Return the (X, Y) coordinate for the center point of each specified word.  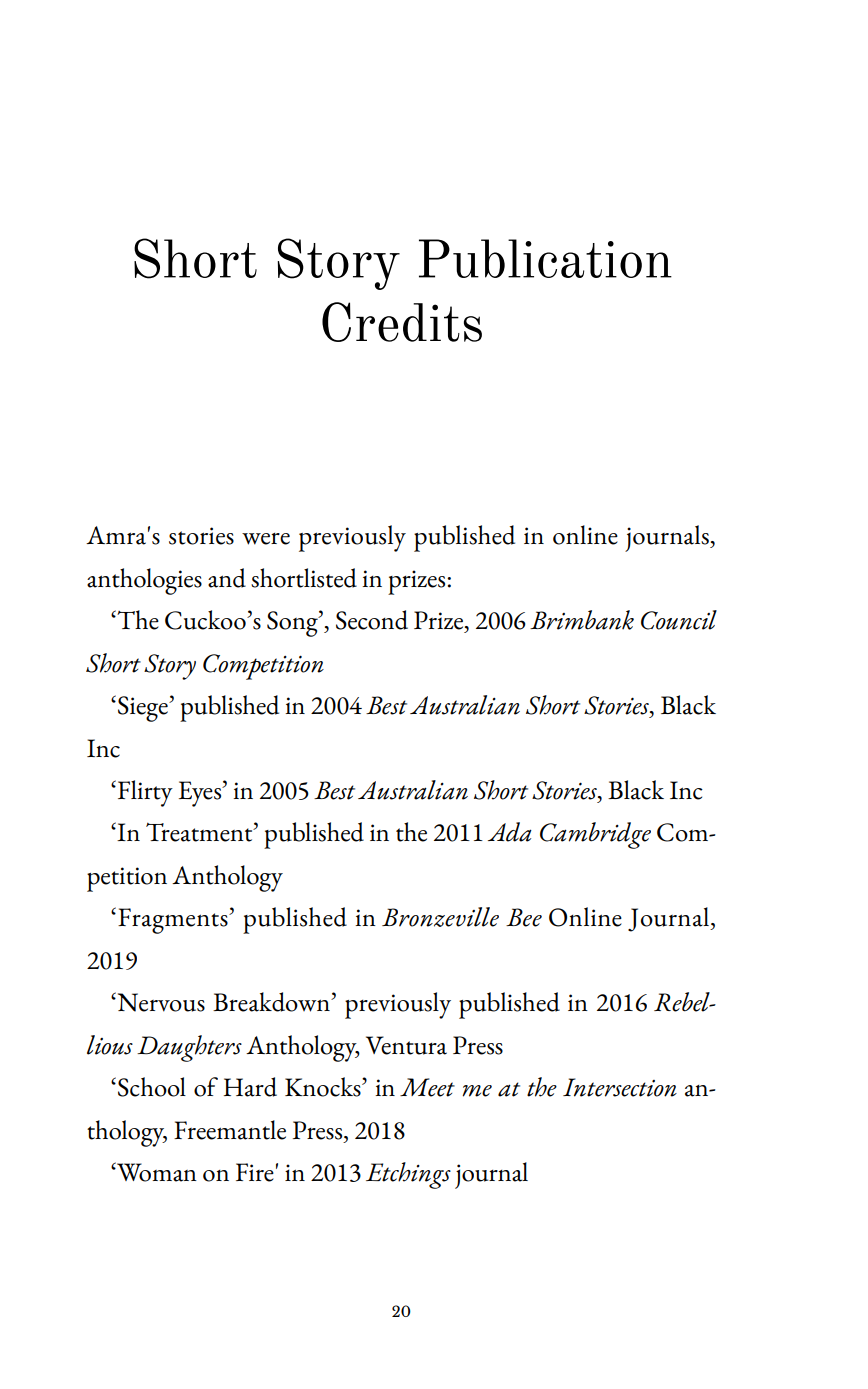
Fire (255, 1172)
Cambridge (595, 835)
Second (372, 620)
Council (679, 620)
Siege (144, 709)
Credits (402, 322)
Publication (545, 258)
